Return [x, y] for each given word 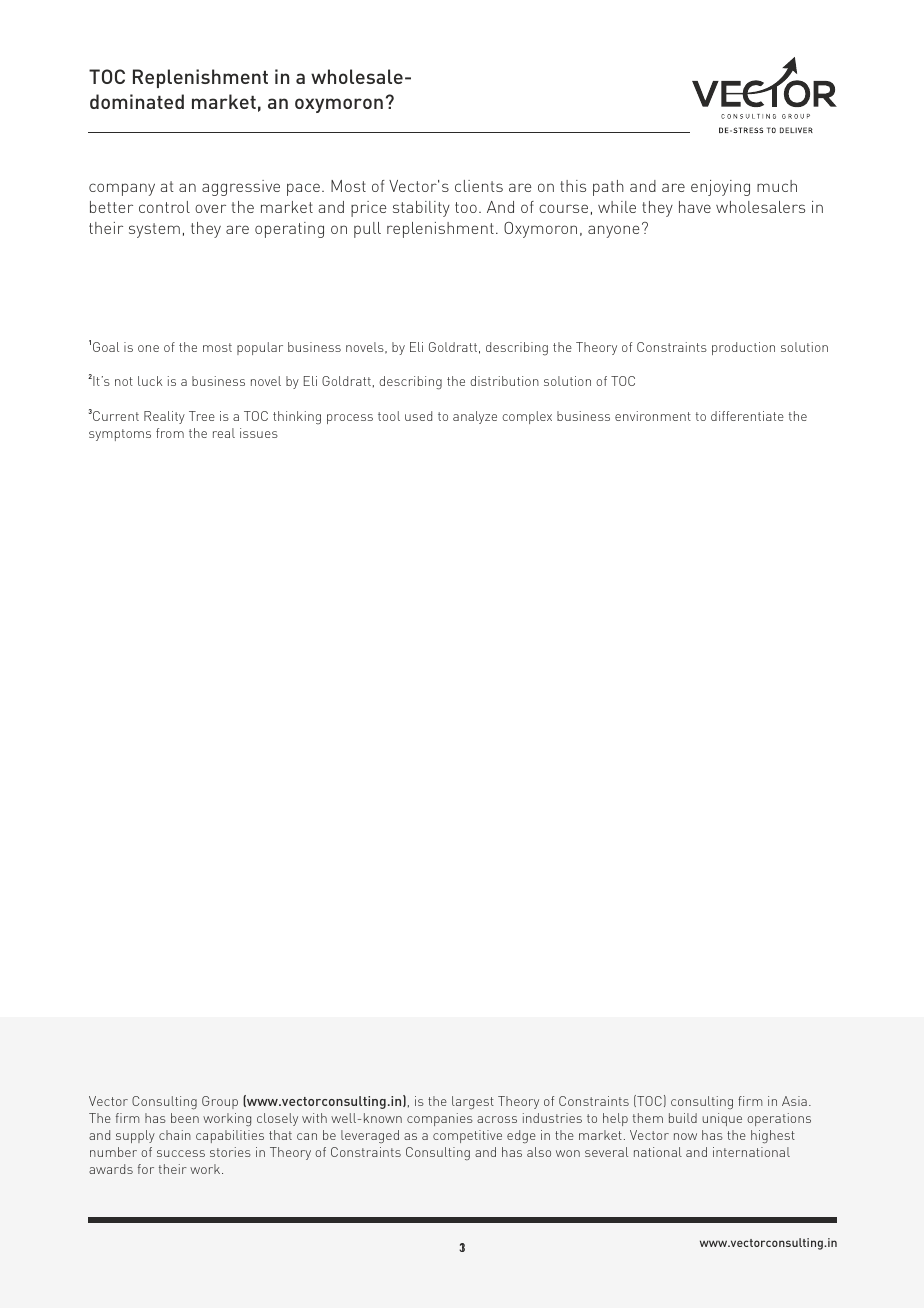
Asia [794, 1101]
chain [175, 1135]
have [695, 207]
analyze [475, 417]
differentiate [747, 416]
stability [421, 209]
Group [220, 1102]
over [210, 208]
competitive [467, 1136]
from [170, 433]
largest [473, 1103]
